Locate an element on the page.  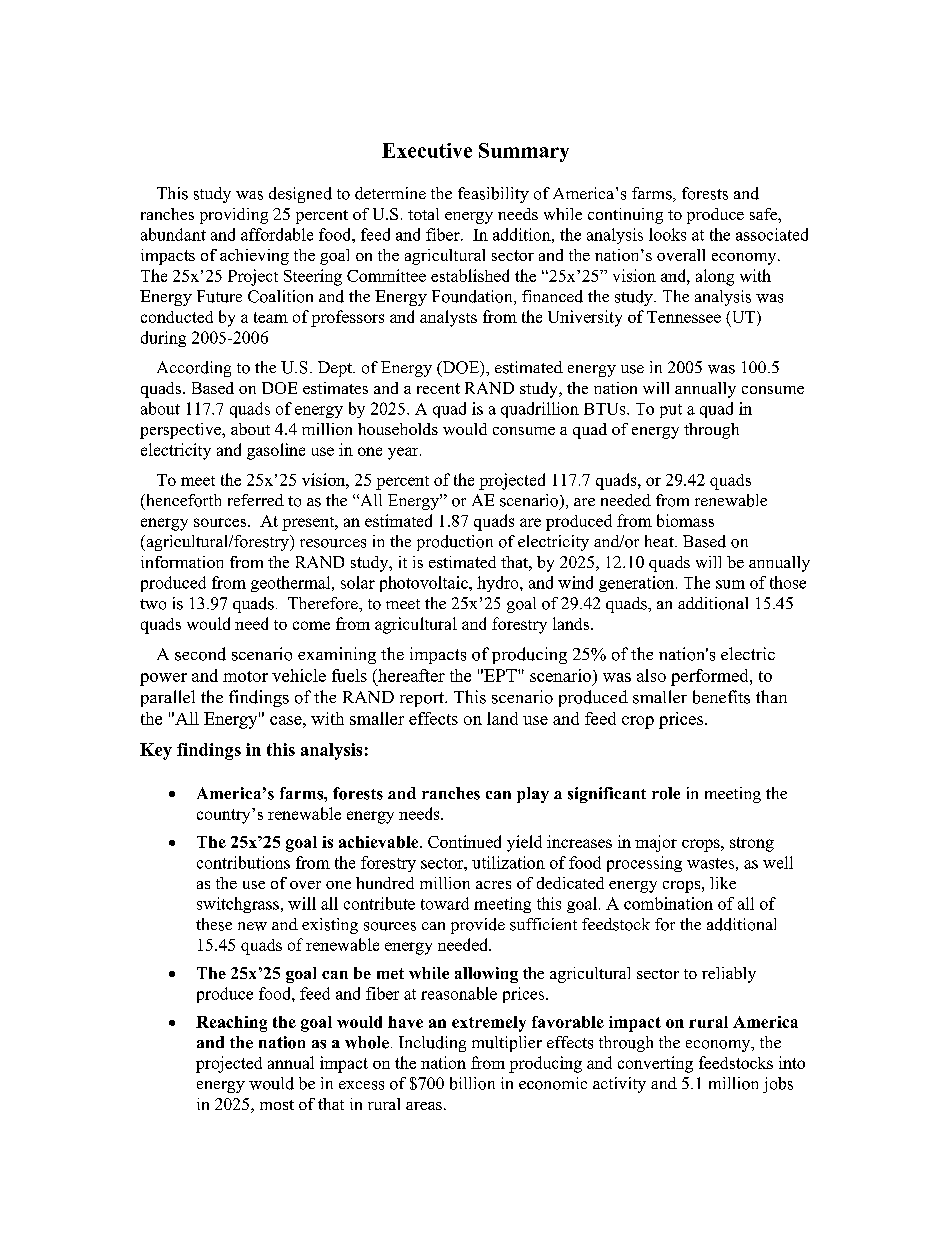
most is located at coordinates (277, 1105).
